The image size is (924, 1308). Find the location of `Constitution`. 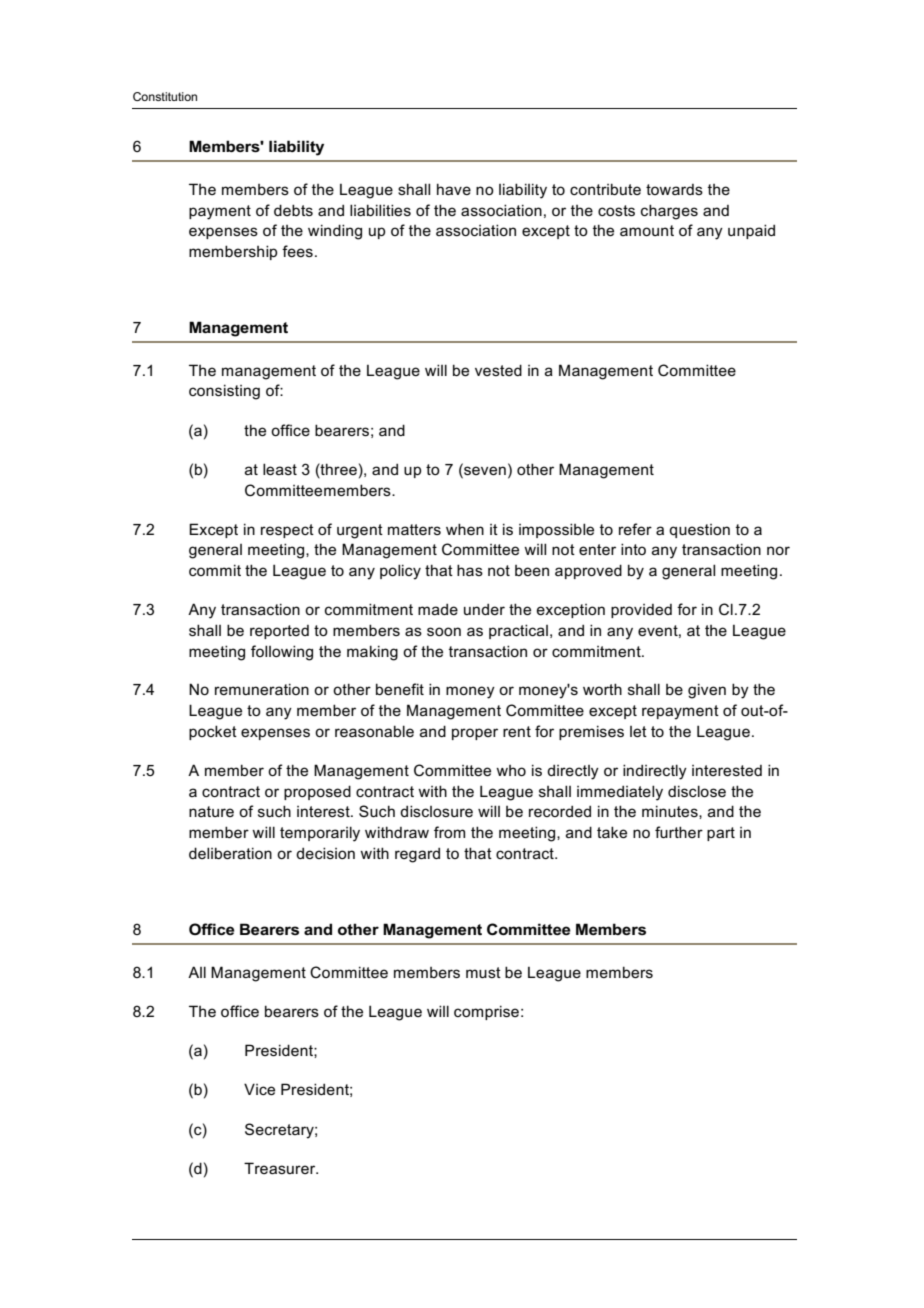

Constitution is located at coordinates (165, 96).
